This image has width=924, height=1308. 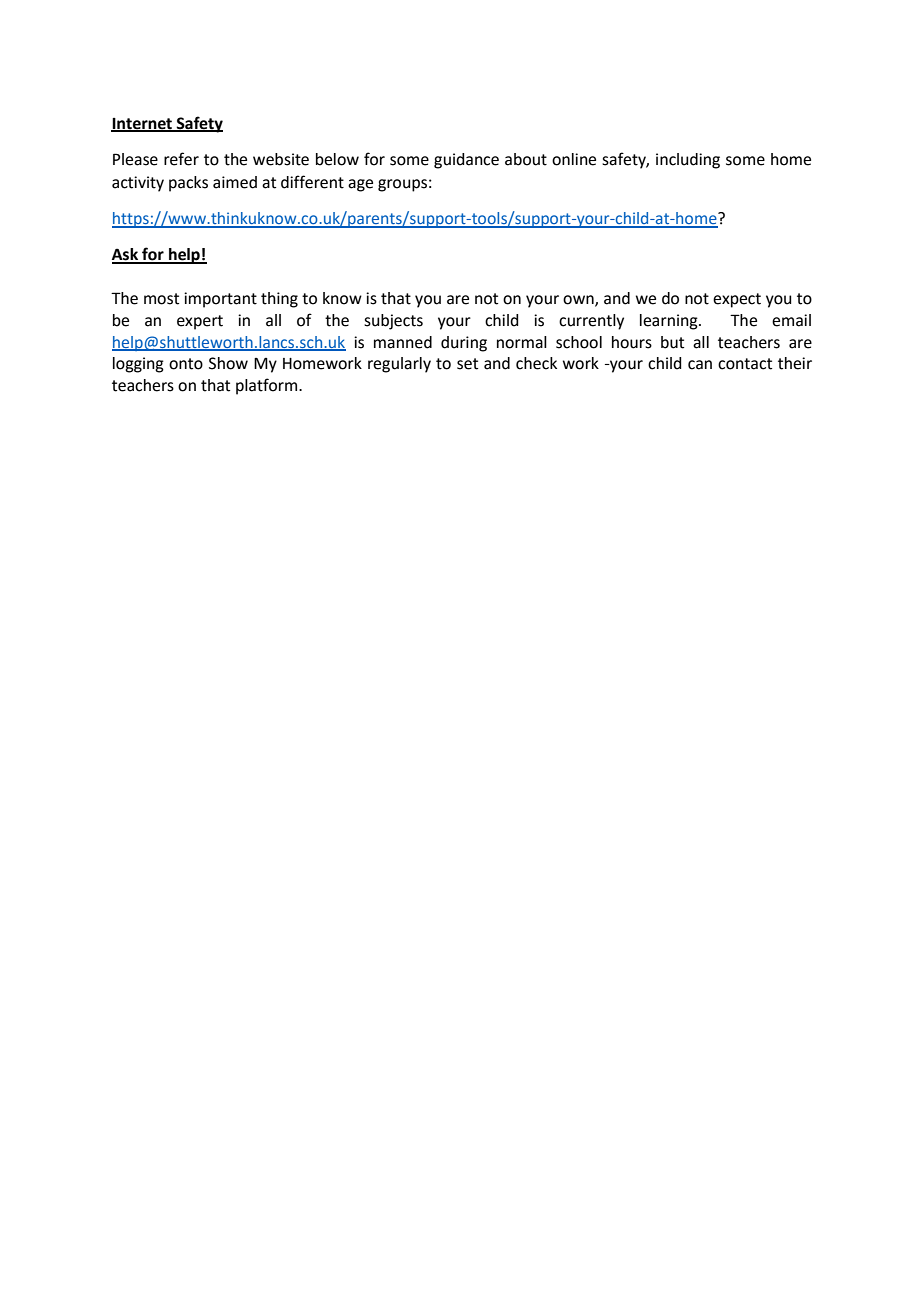 What do you see at coordinates (142, 124) in the image?
I see `Internet` at bounding box center [142, 124].
